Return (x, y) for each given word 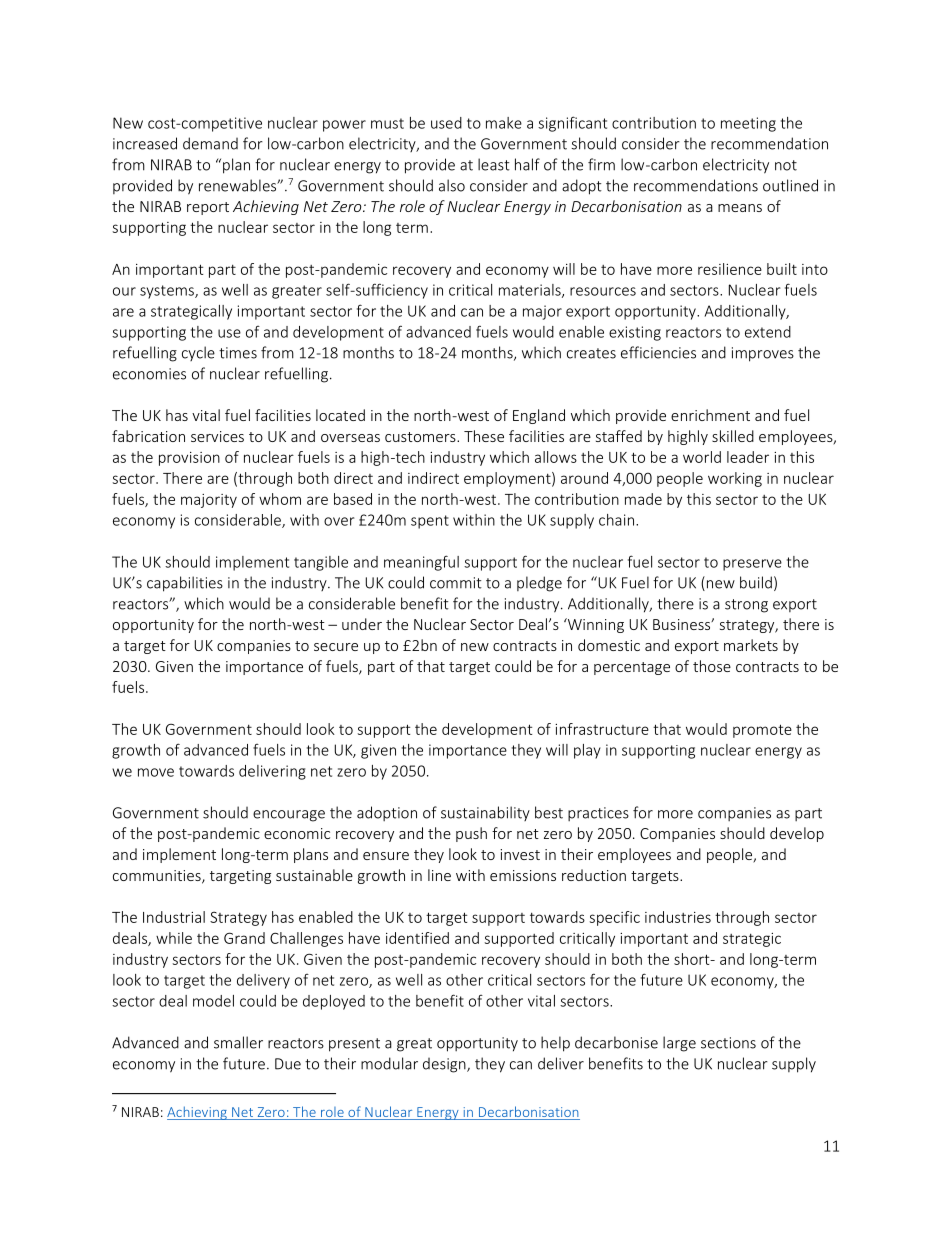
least (494, 164)
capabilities (185, 584)
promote (762, 731)
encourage (289, 816)
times (238, 353)
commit (456, 583)
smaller (238, 1042)
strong (746, 606)
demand (210, 143)
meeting (748, 124)
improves (763, 354)
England (539, 416)
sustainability (485, 813)
